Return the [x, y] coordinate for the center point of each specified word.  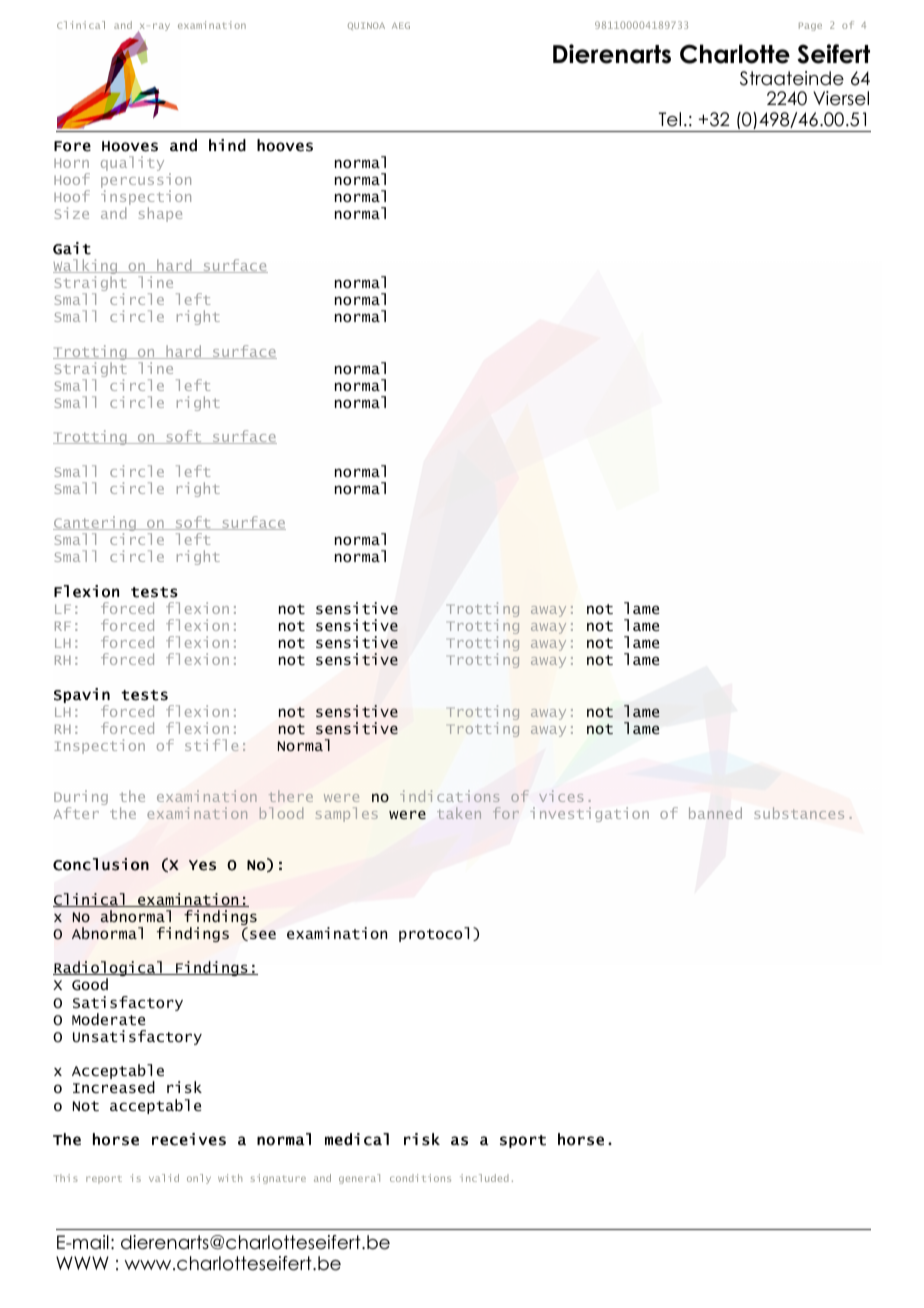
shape [160, 214]
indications [449, 796]
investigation [589, 814]
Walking [86, 268]
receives [189, 1139]
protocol [434, 934]
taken [459, 813]
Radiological [108, 970]
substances [799, 813]
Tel [670, 119]
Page [810, 26]
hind [227, 145]
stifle [211, 745]
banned [715, 813]
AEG [401, 25]
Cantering [95, 525]
